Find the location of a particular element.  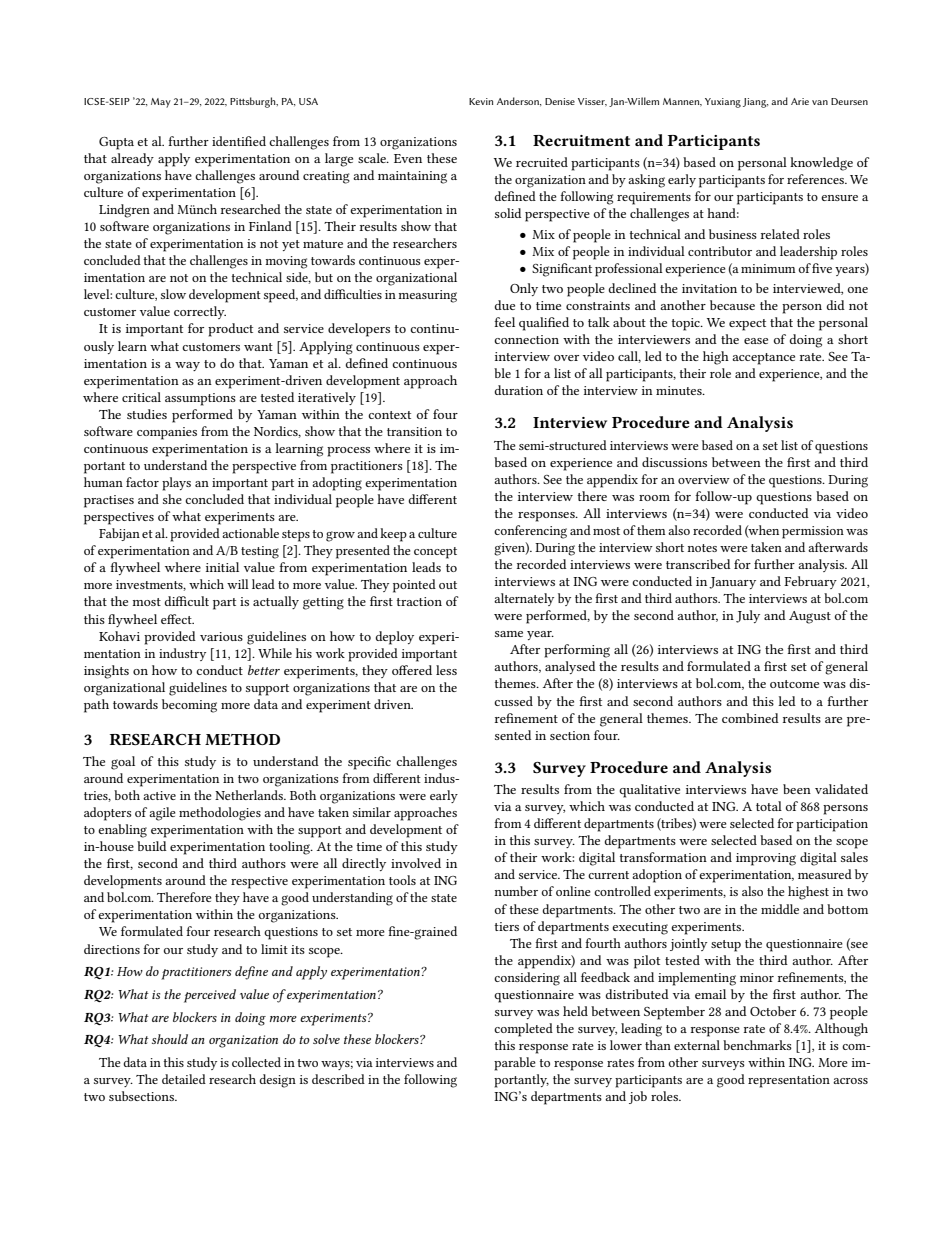

duration is located at coordinates (518, 390).
